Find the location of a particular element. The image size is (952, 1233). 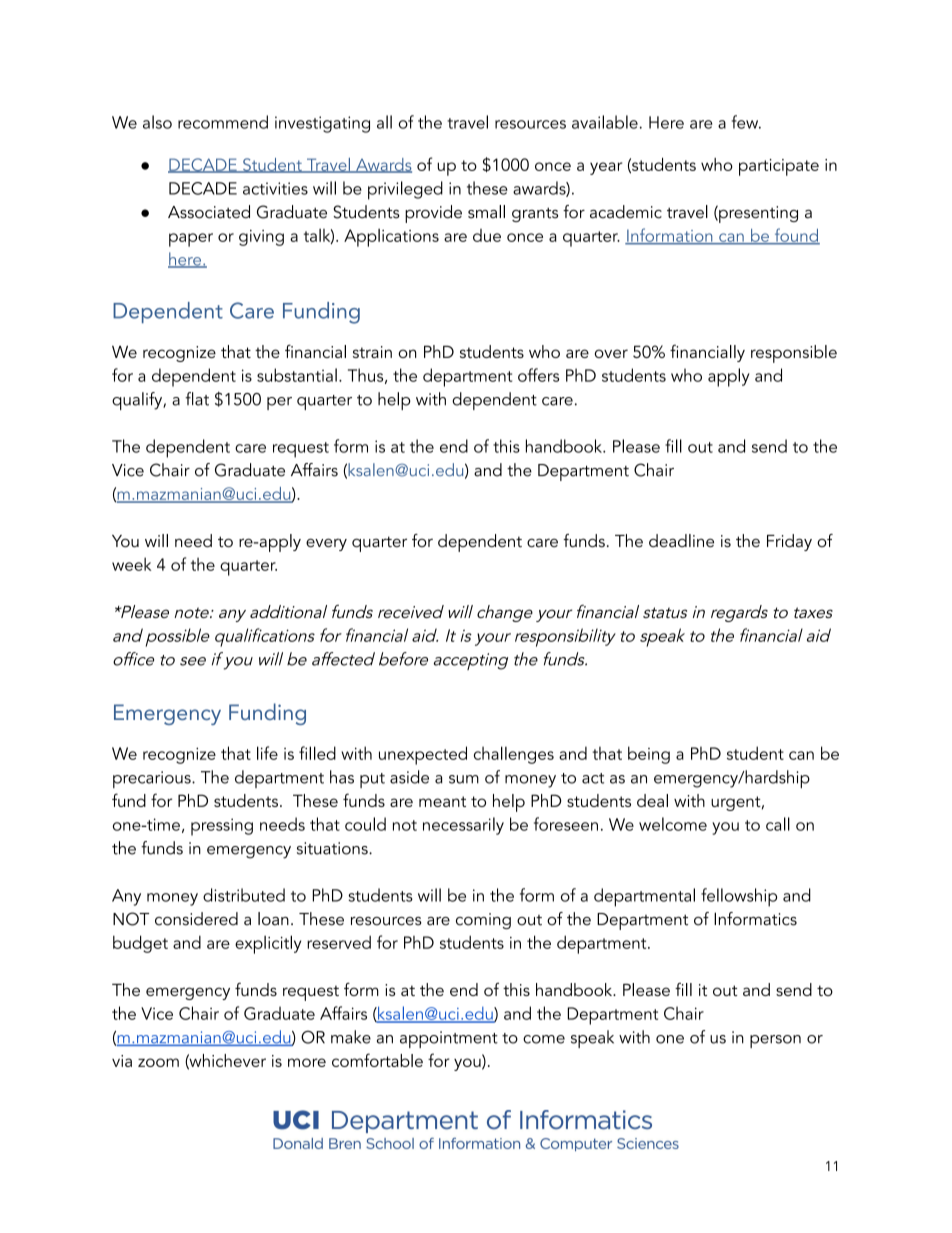

few is located at coordinates (746, 122).
